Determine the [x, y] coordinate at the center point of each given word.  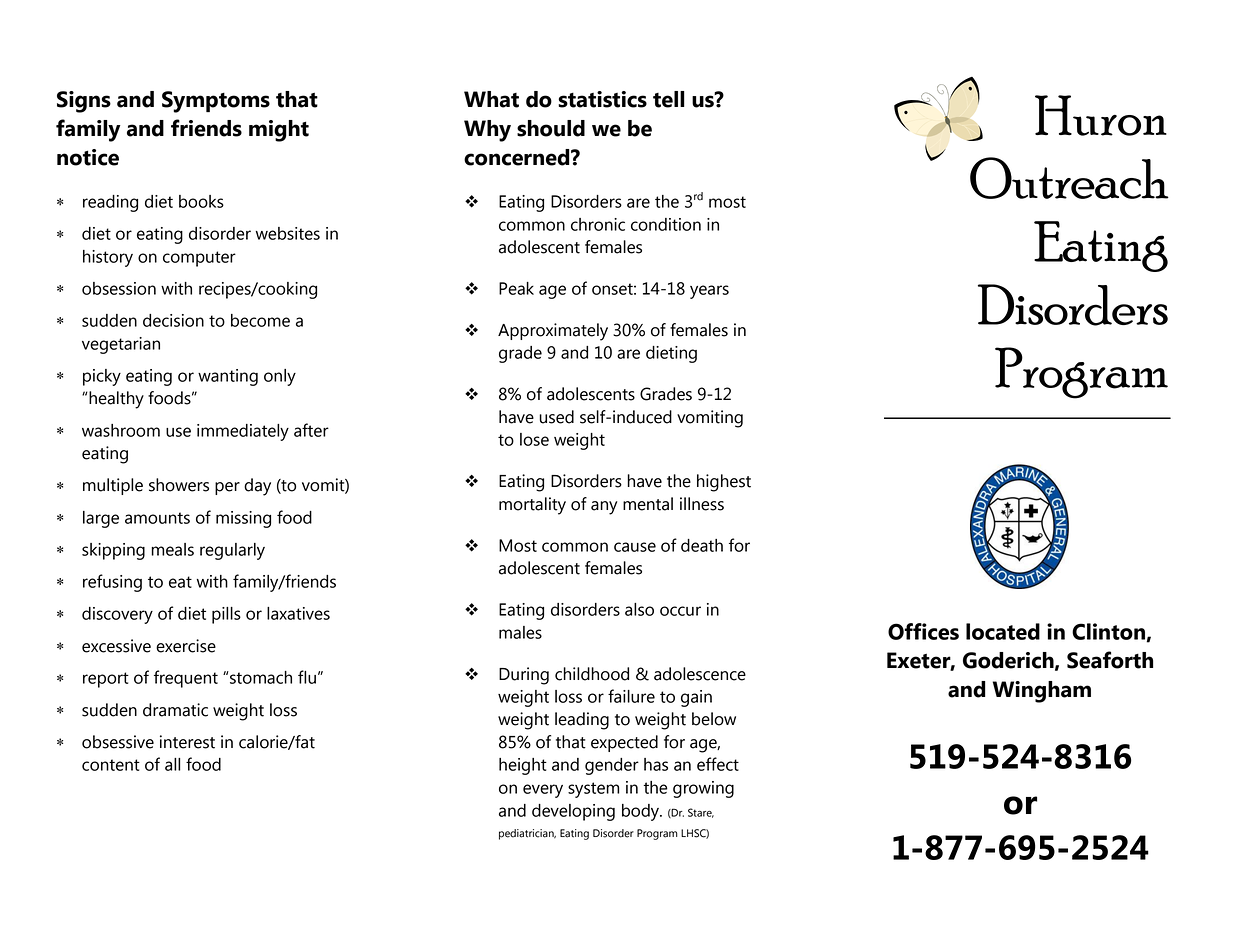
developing [573, 812]
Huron [1101, 115]
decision [173, 320]
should [551, 128]
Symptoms [216, 102]
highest [724, 483]
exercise [186, 646]
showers [179, 485]
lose [534, 439]
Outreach [1069, 178]
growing [703, 789]
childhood [592, 674]
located [1003, 631]
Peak [516, 288]
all [172, 764]
